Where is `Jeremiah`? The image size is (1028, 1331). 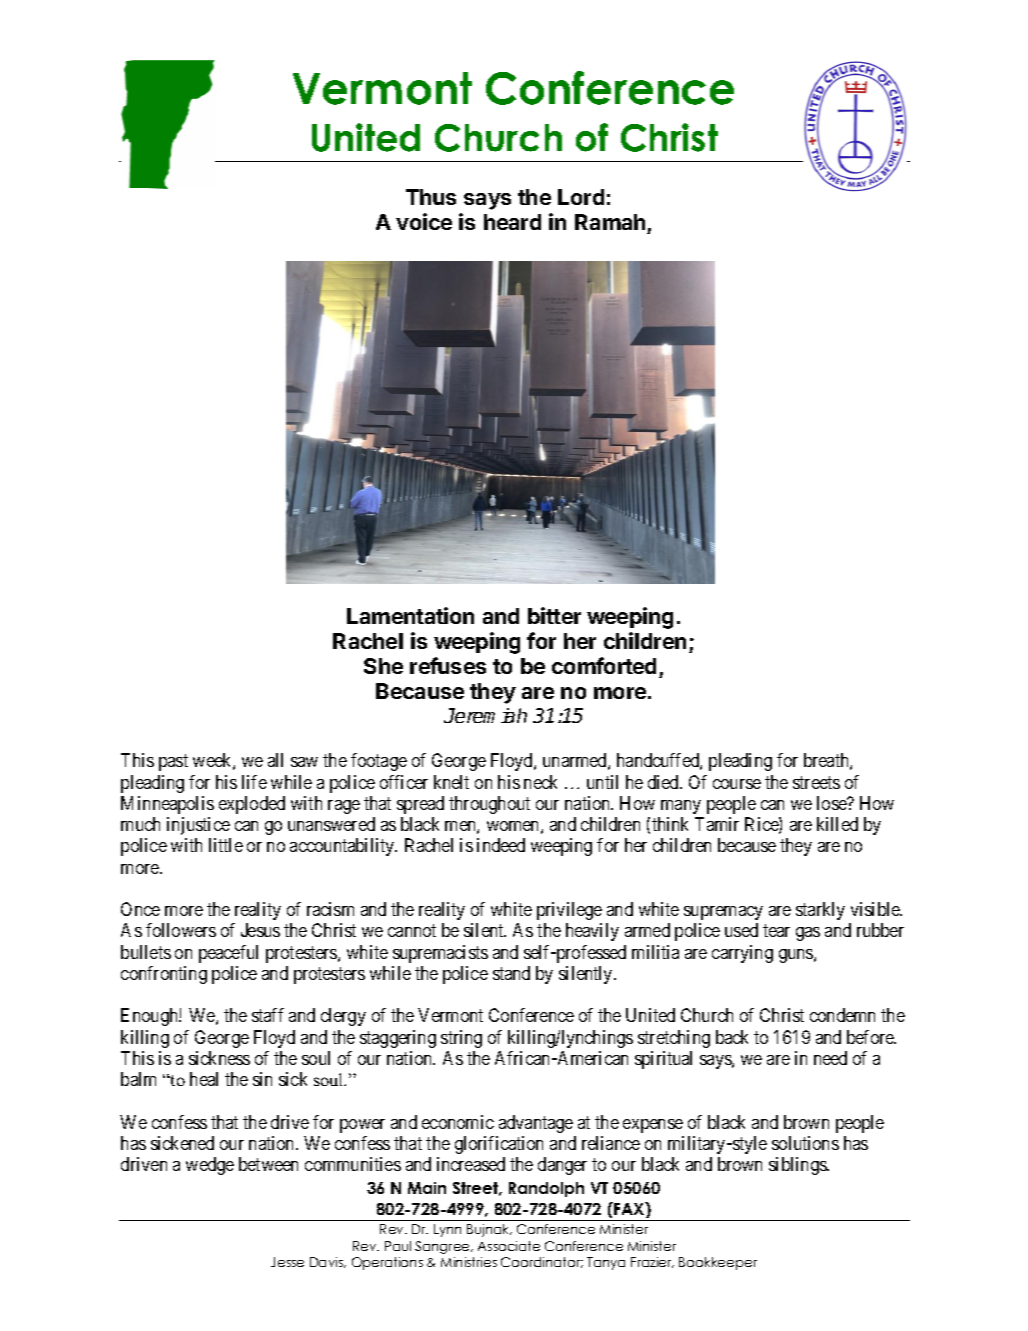 Jeremiah is located at coordinates (485, 715).
